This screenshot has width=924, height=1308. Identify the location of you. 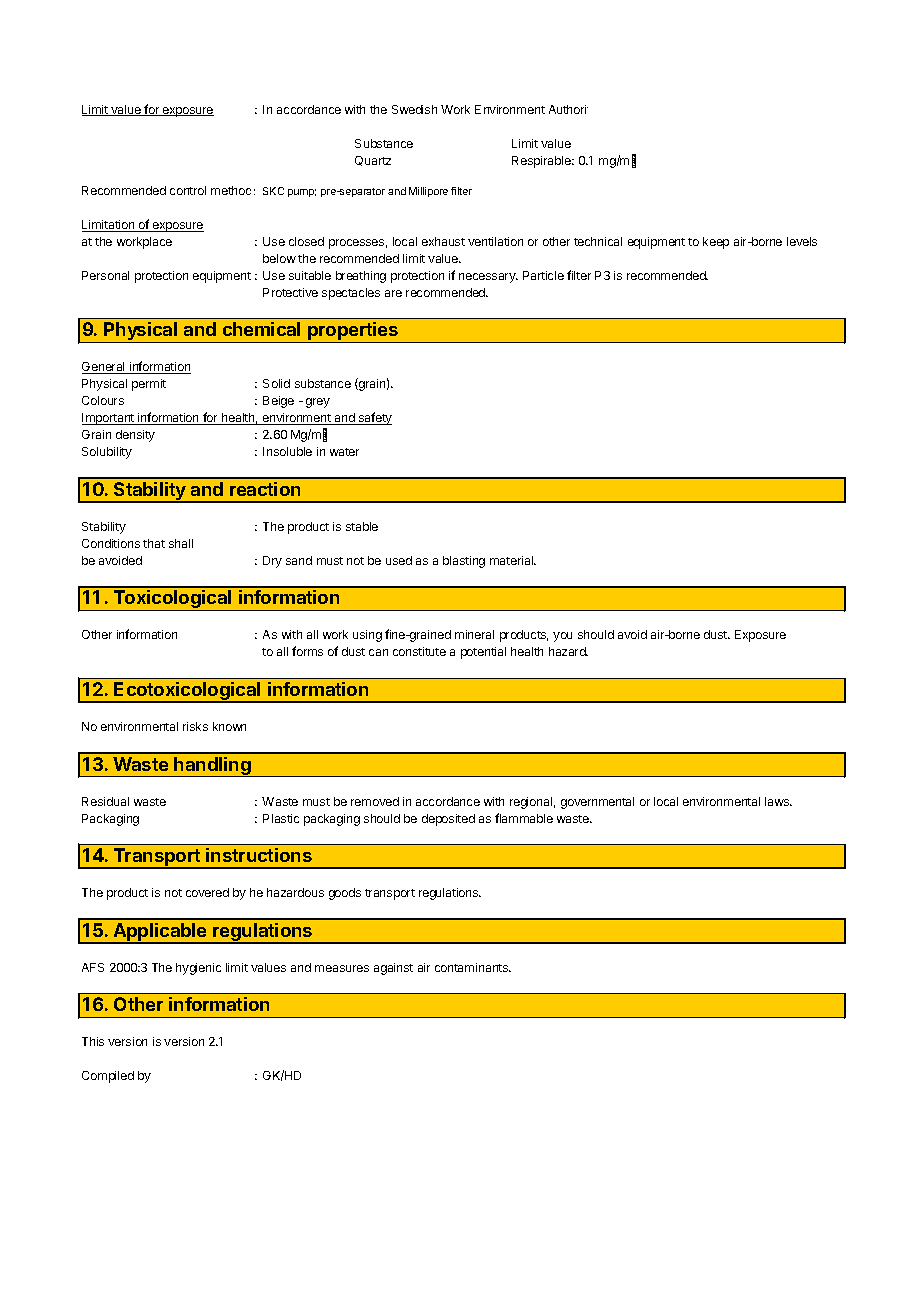
(562, 637).
